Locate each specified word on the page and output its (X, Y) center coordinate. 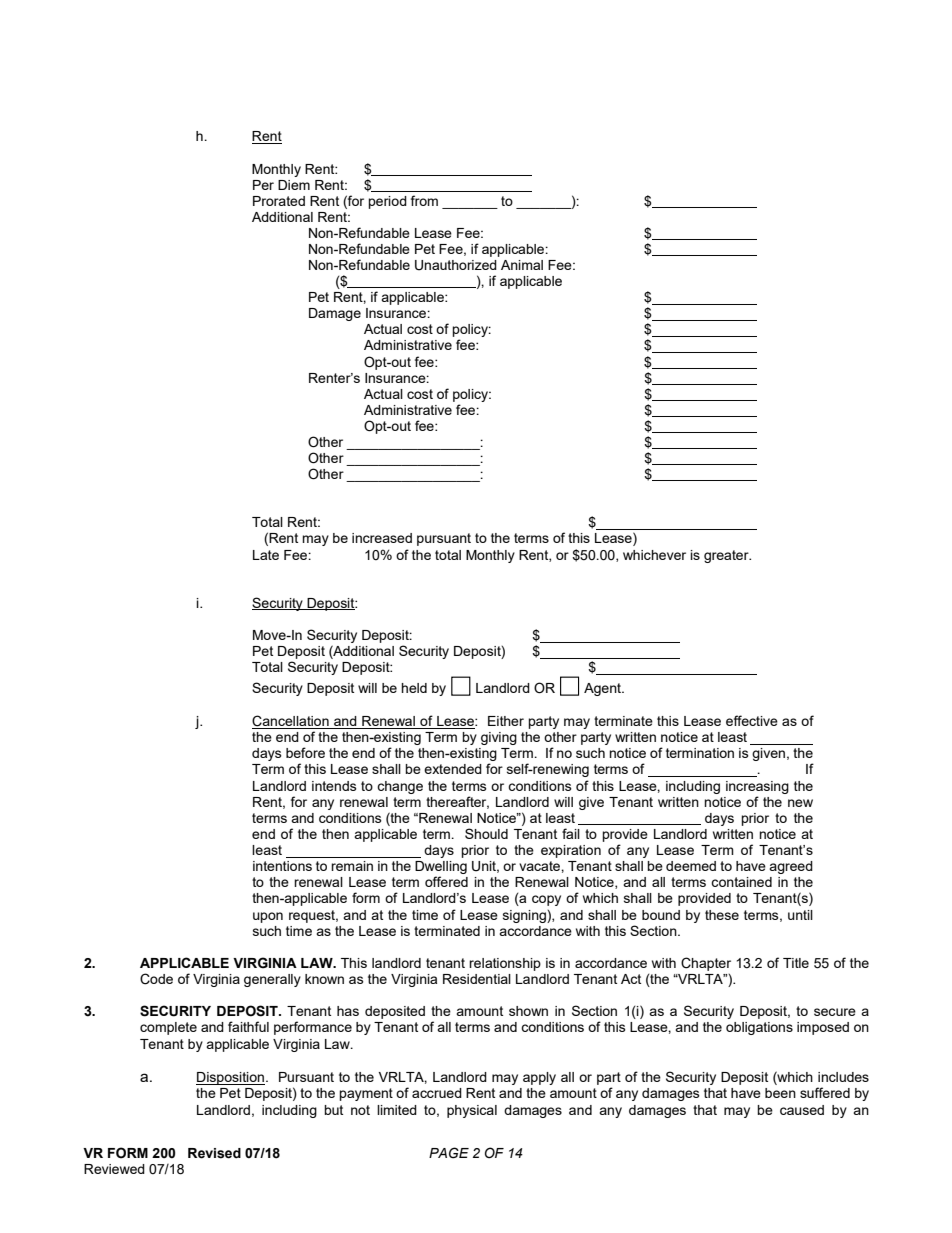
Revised (214, 1153)
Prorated (279, 201)
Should (486, 833)
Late (266, 555)
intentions (282, 866)
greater (727, 556)
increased (382, 538)
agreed (791, 867)
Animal (522, 265)
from (424, 200)
